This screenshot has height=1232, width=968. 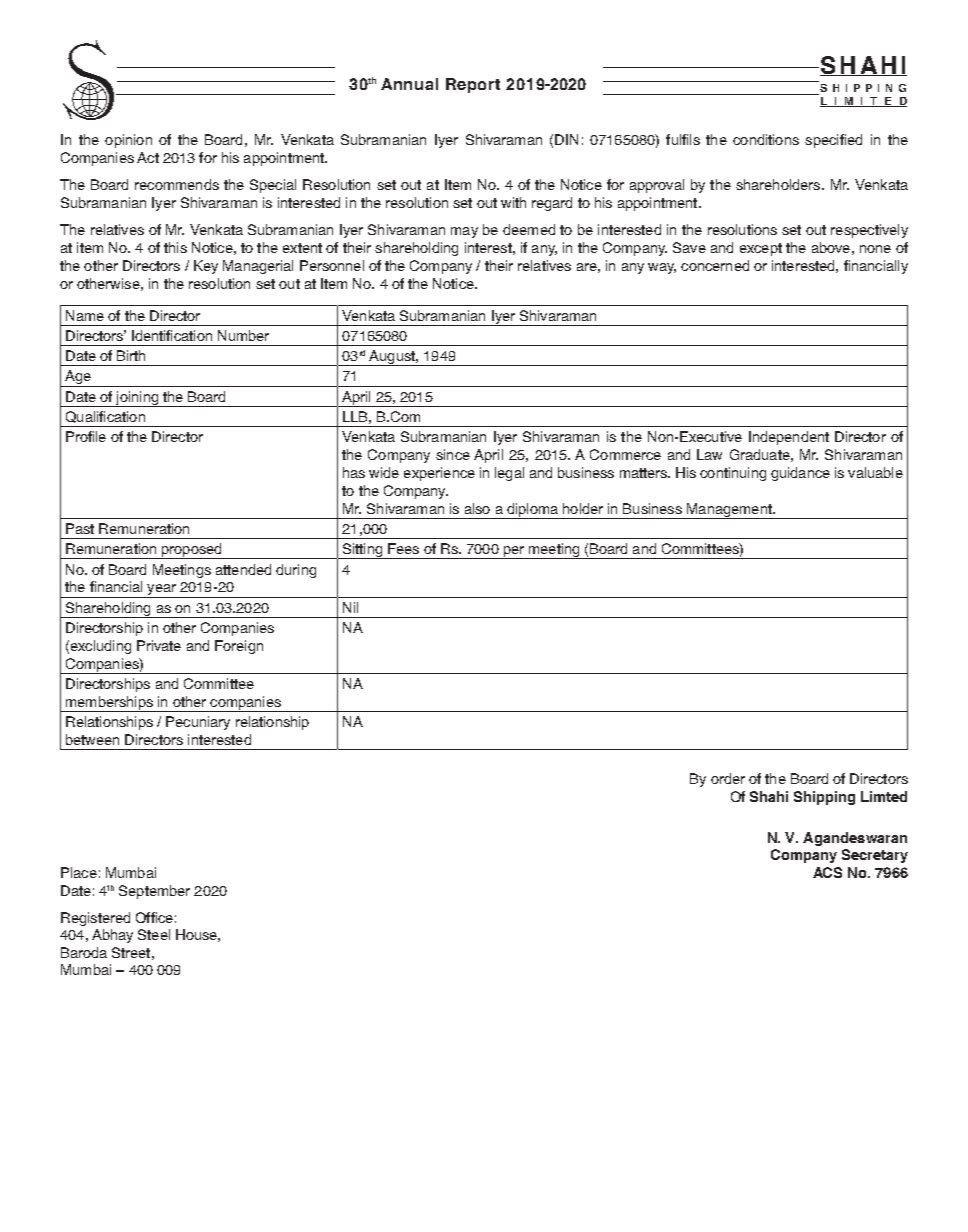 What do you see at coordinates (473, 85) in the screenshot?
I see `Report` at bounding box center [473, 85].
